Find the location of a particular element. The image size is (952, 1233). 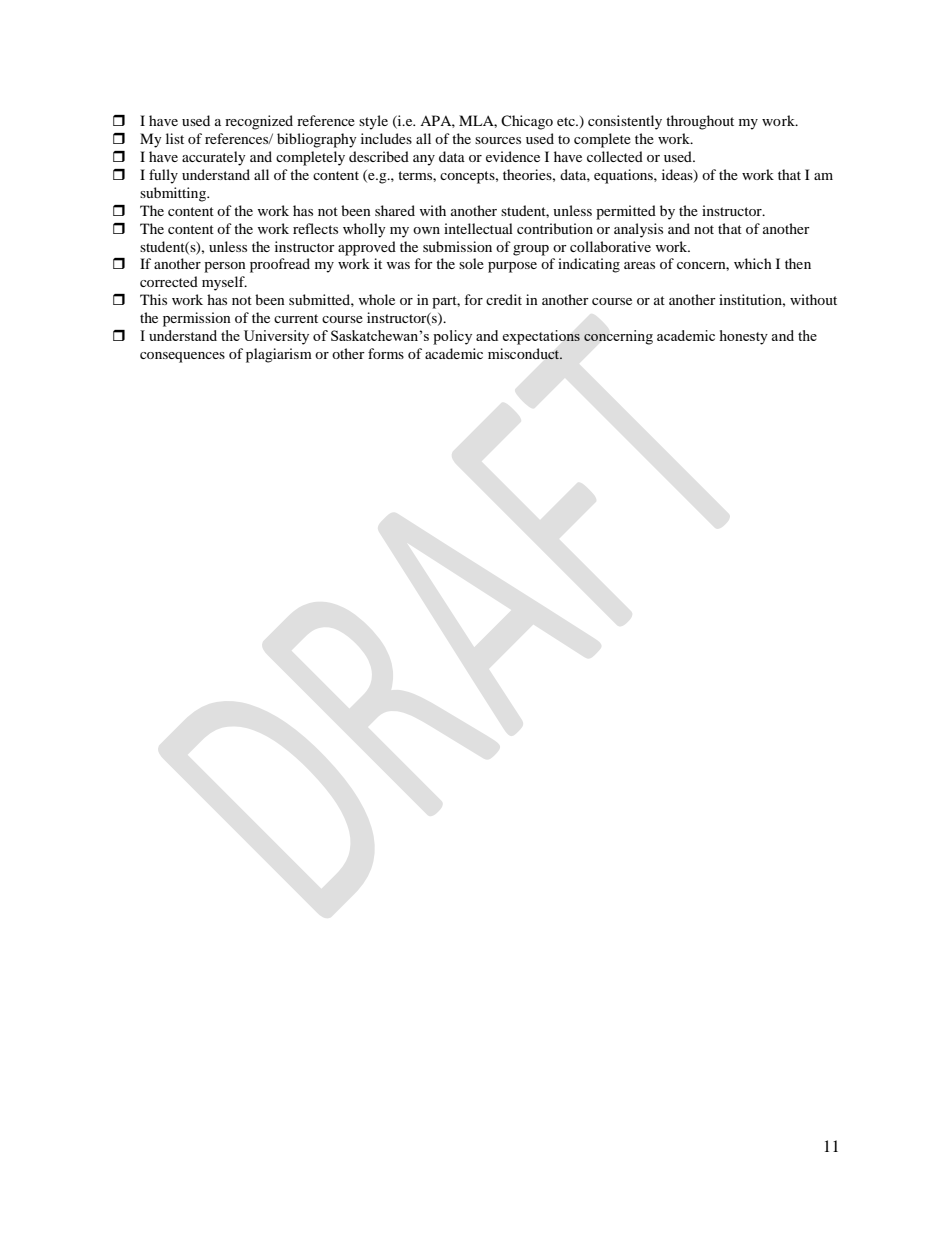

plagiarism is located at coordinates (279, 355).
